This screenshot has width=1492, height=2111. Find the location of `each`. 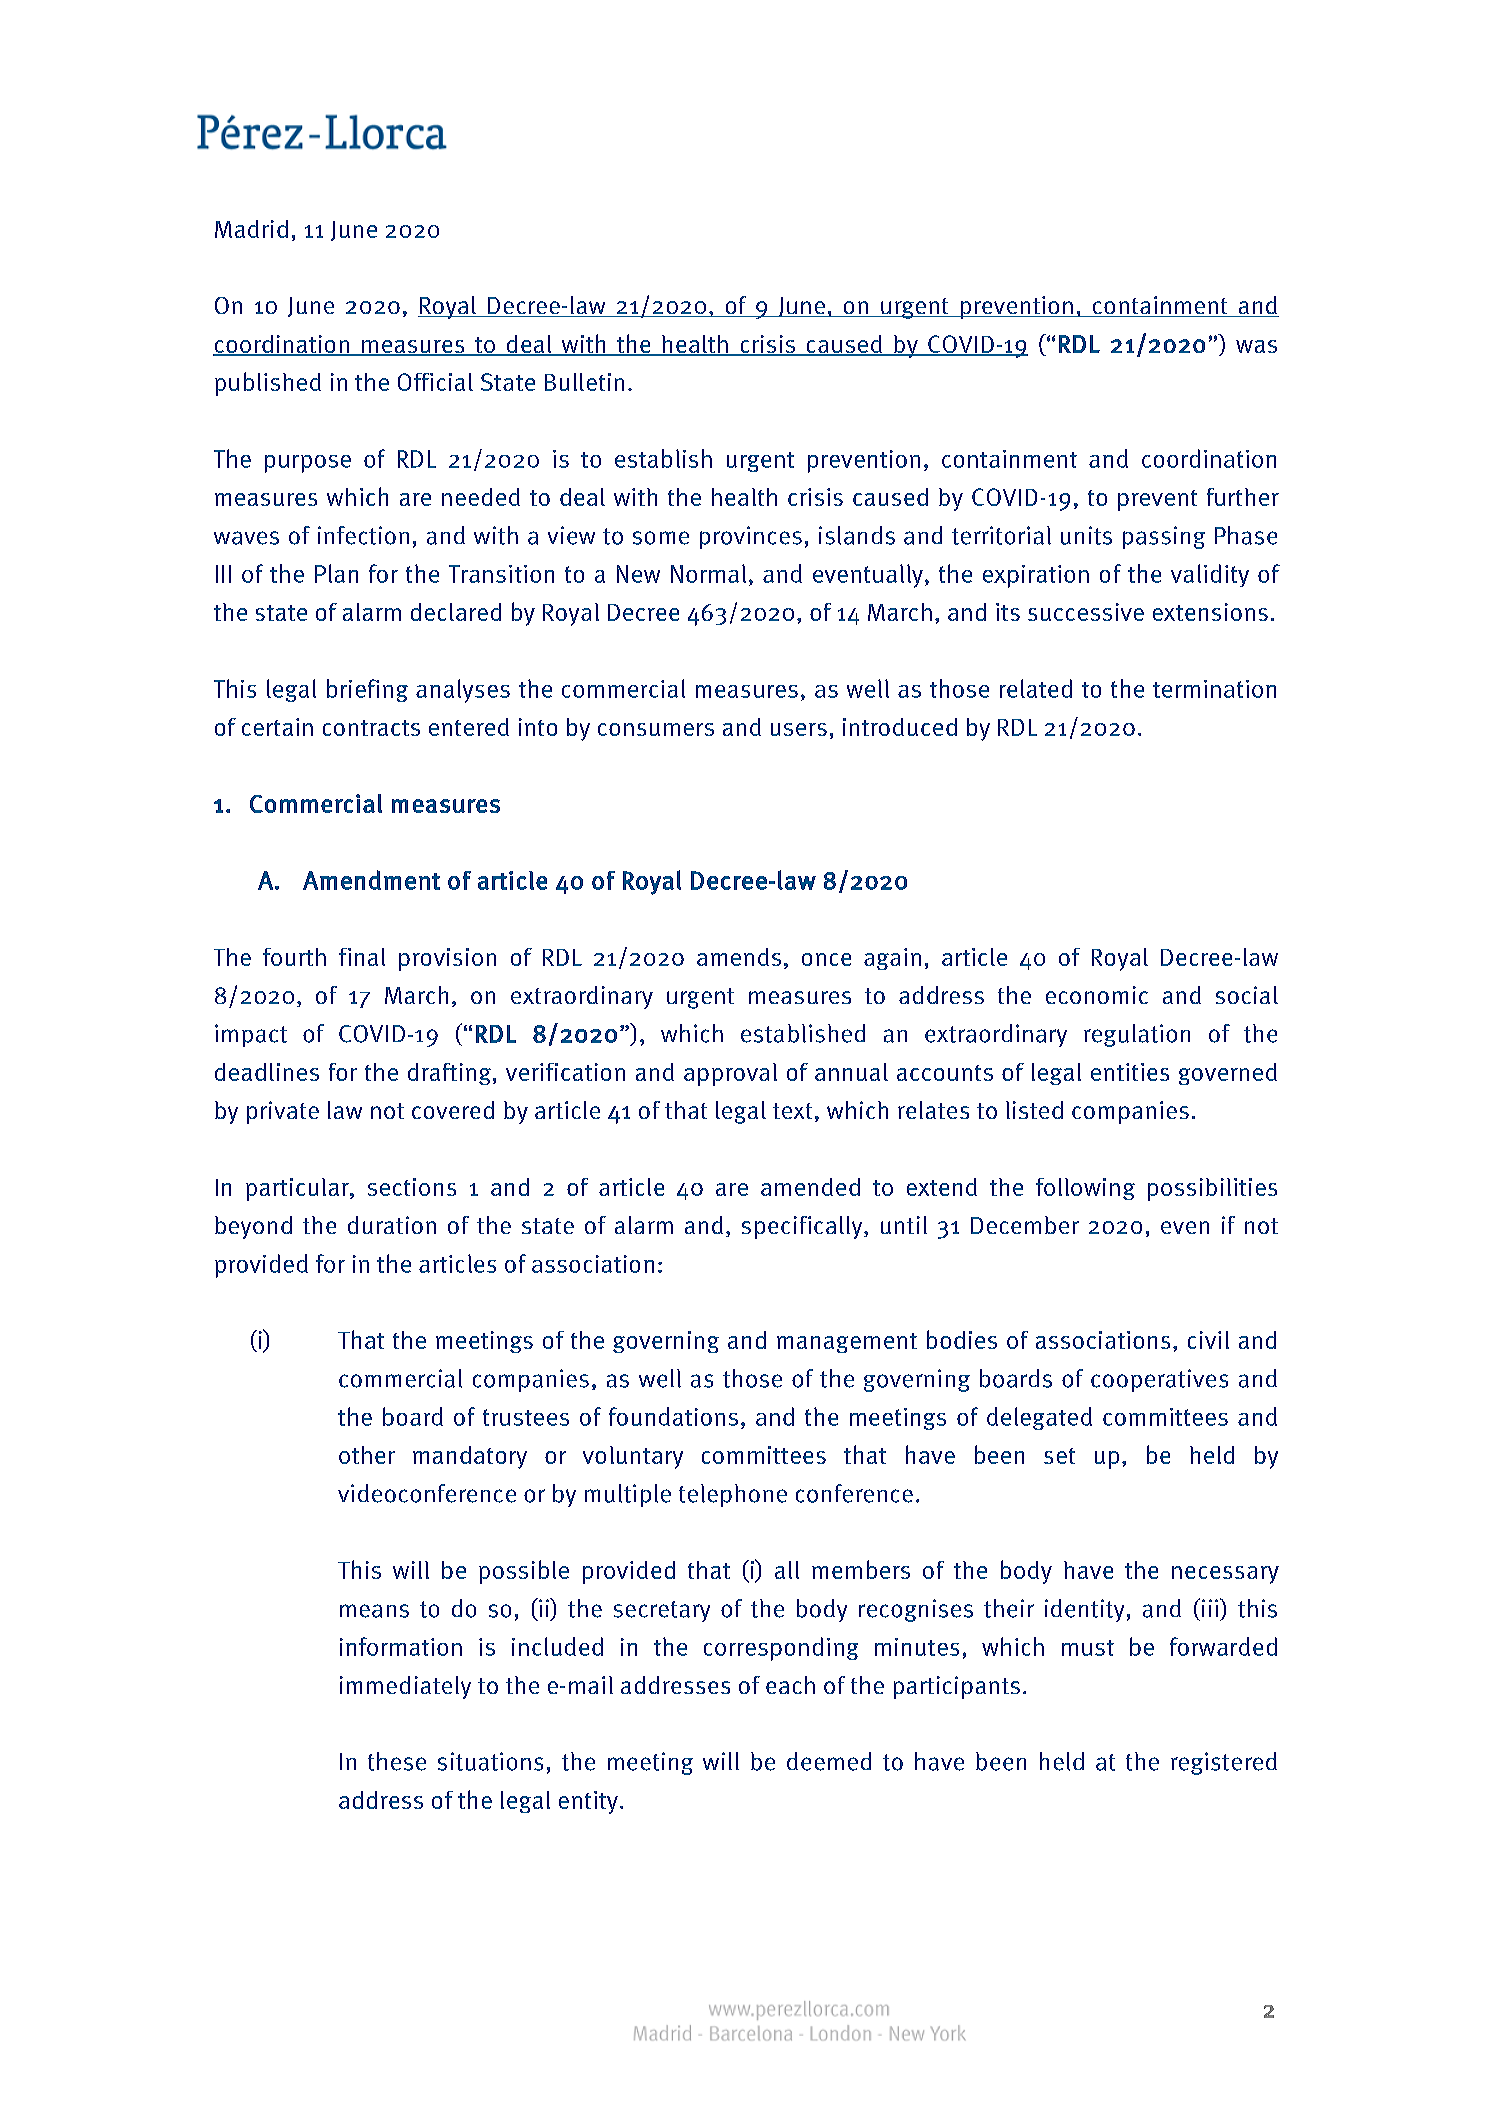

each is located at coordinates (790, 1685).
